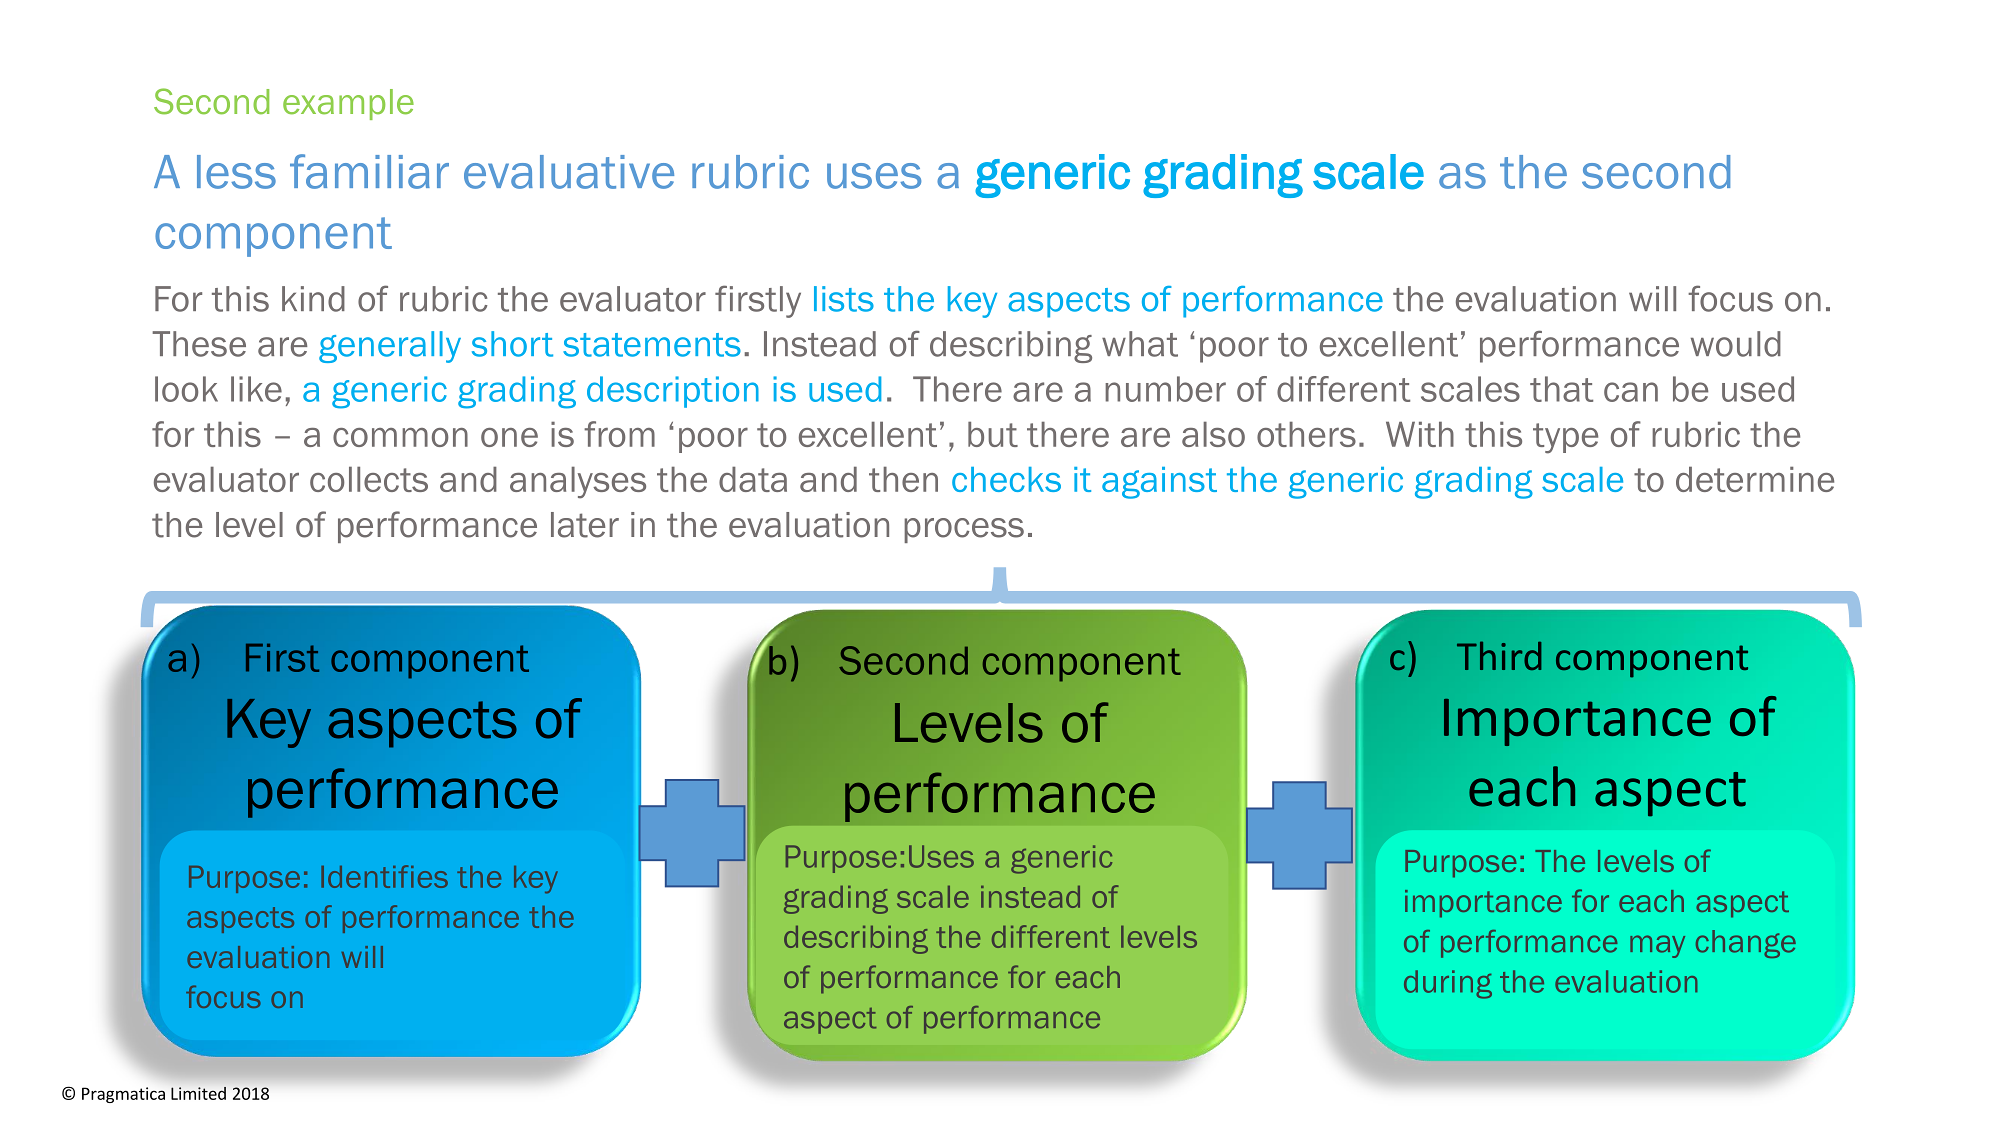 This screenshot has width=2008, height=1129. I want to click on process, so click(964, 530).
